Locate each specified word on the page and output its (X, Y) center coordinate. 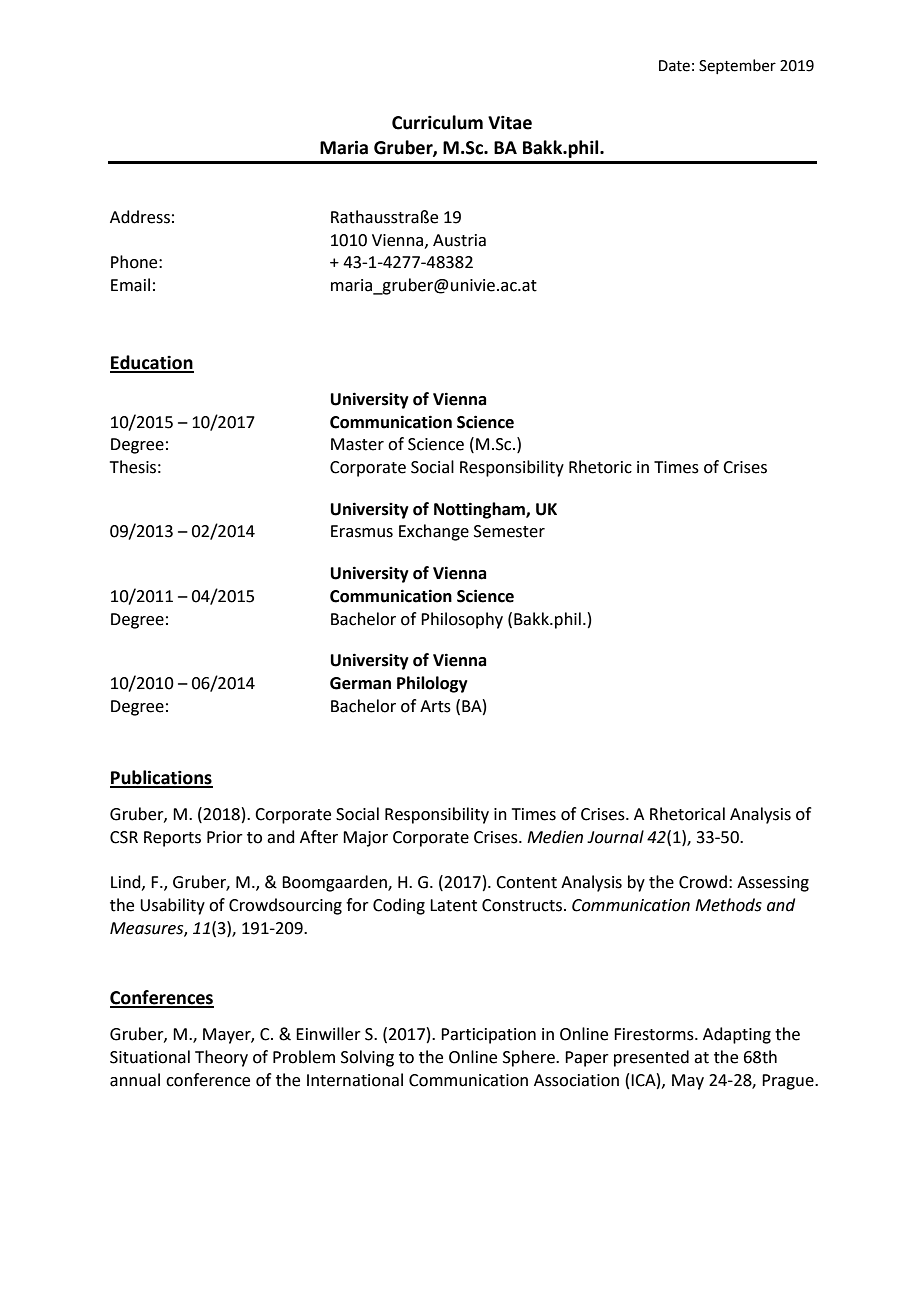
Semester (509, 531)
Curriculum (437, 122)
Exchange (434, 532)
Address (140, 217)
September (737, 66)
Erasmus (362, 531)
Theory (221, 1058)
